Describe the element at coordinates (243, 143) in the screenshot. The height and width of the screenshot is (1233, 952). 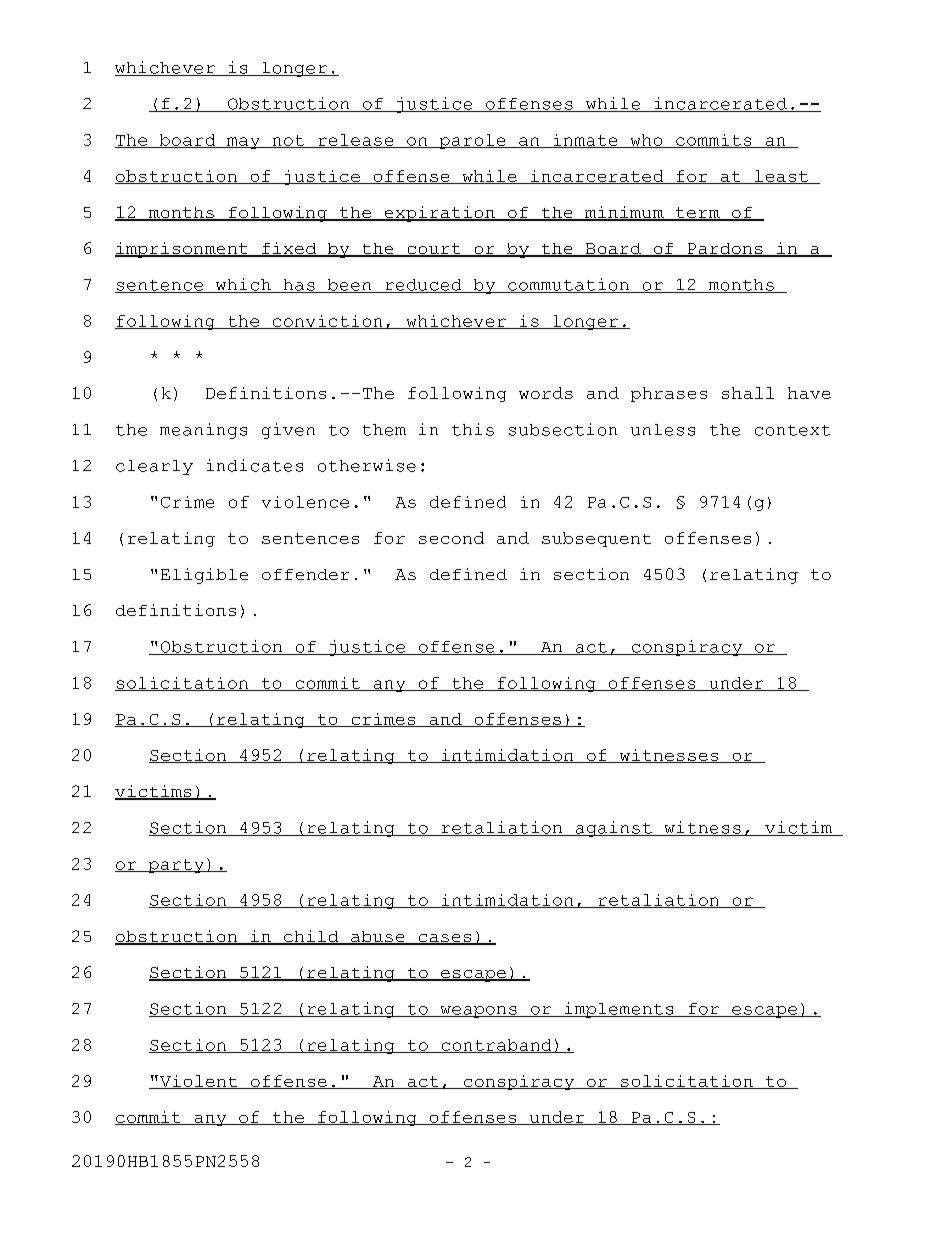
I see `may` at that location.
